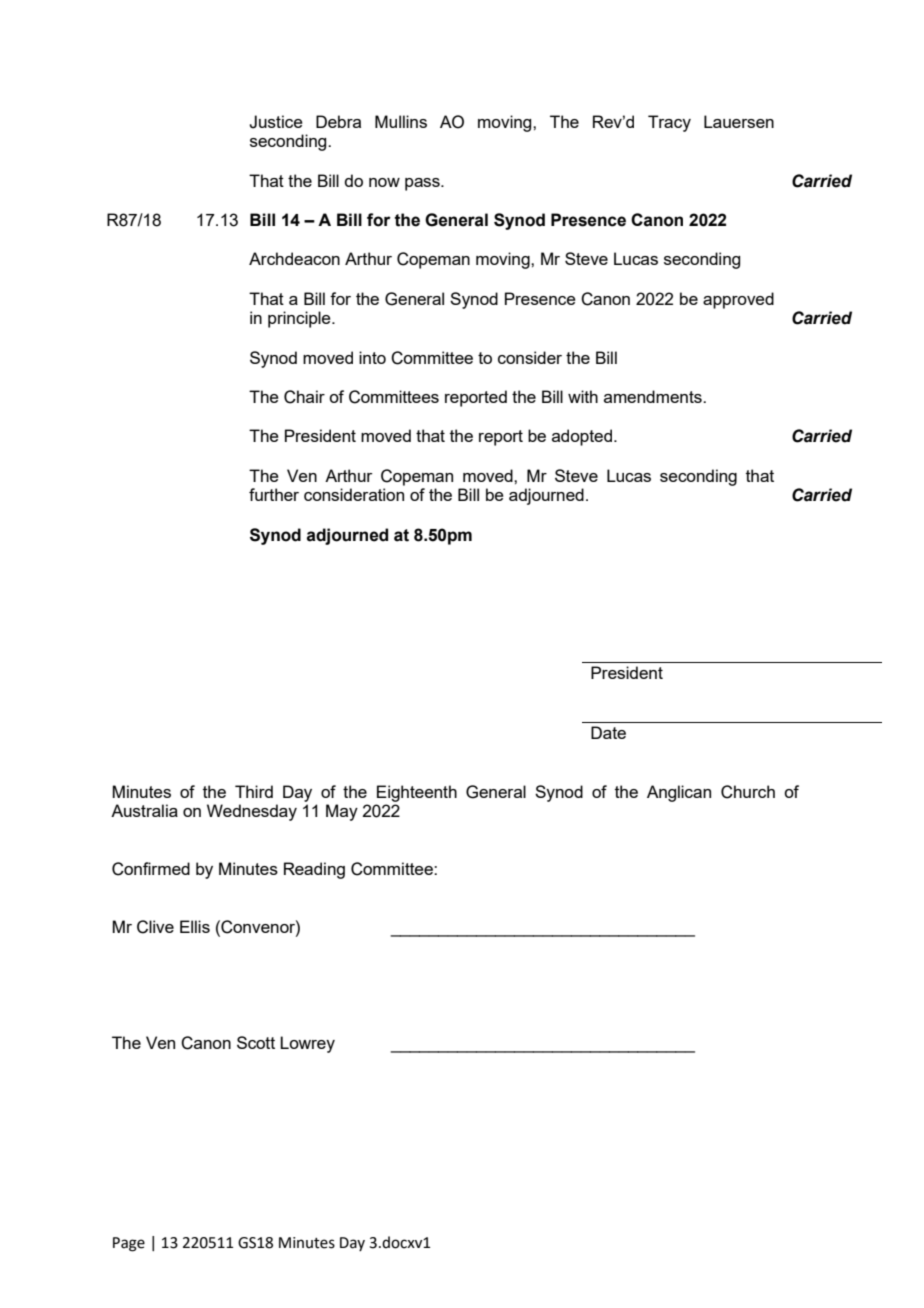  Describe the element at coordinates (417, 793) in the screenshot. I see `Eighteenth` at that location.
